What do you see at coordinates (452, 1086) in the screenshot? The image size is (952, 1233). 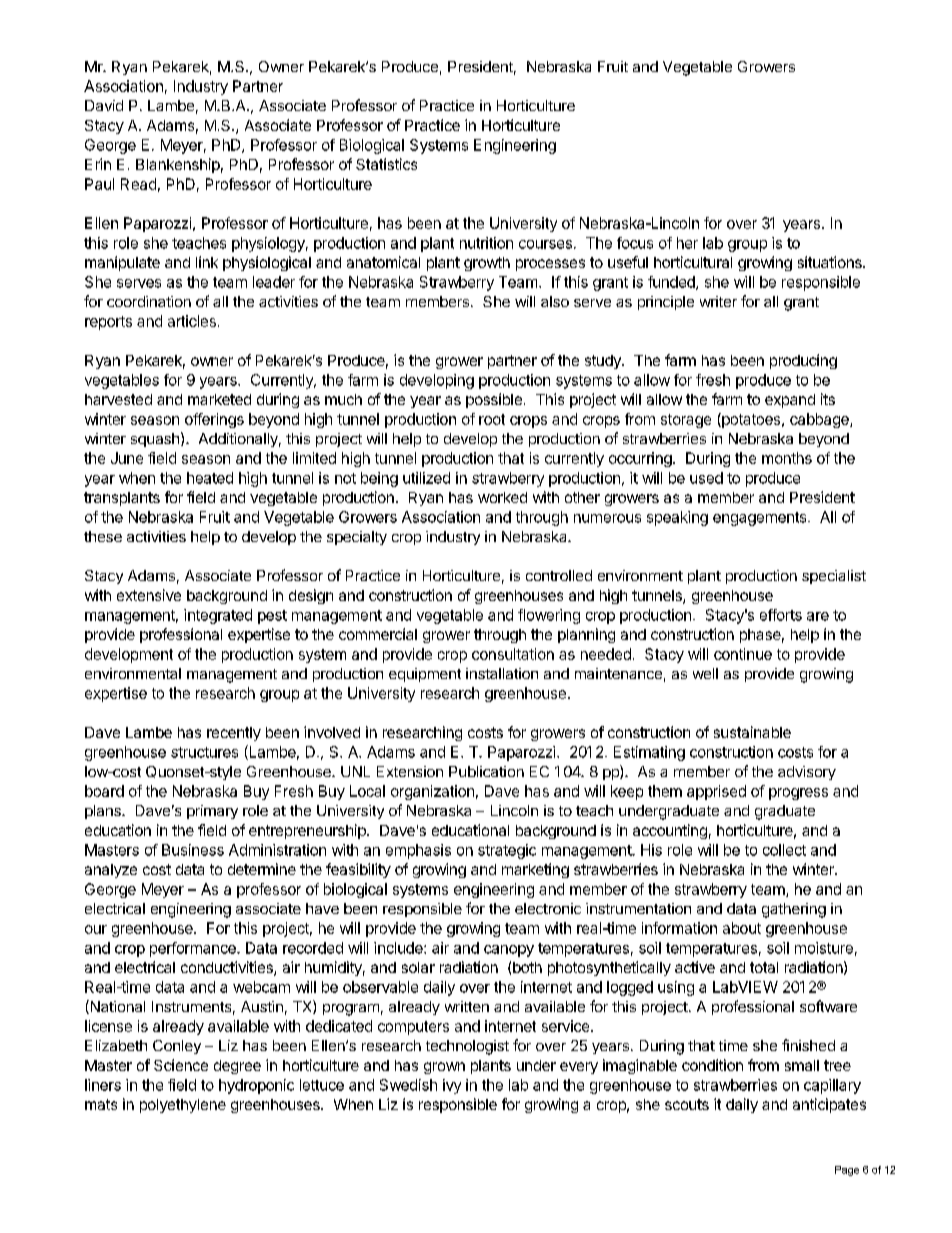 I see `ivy` at bounding box center [452, 1086].
